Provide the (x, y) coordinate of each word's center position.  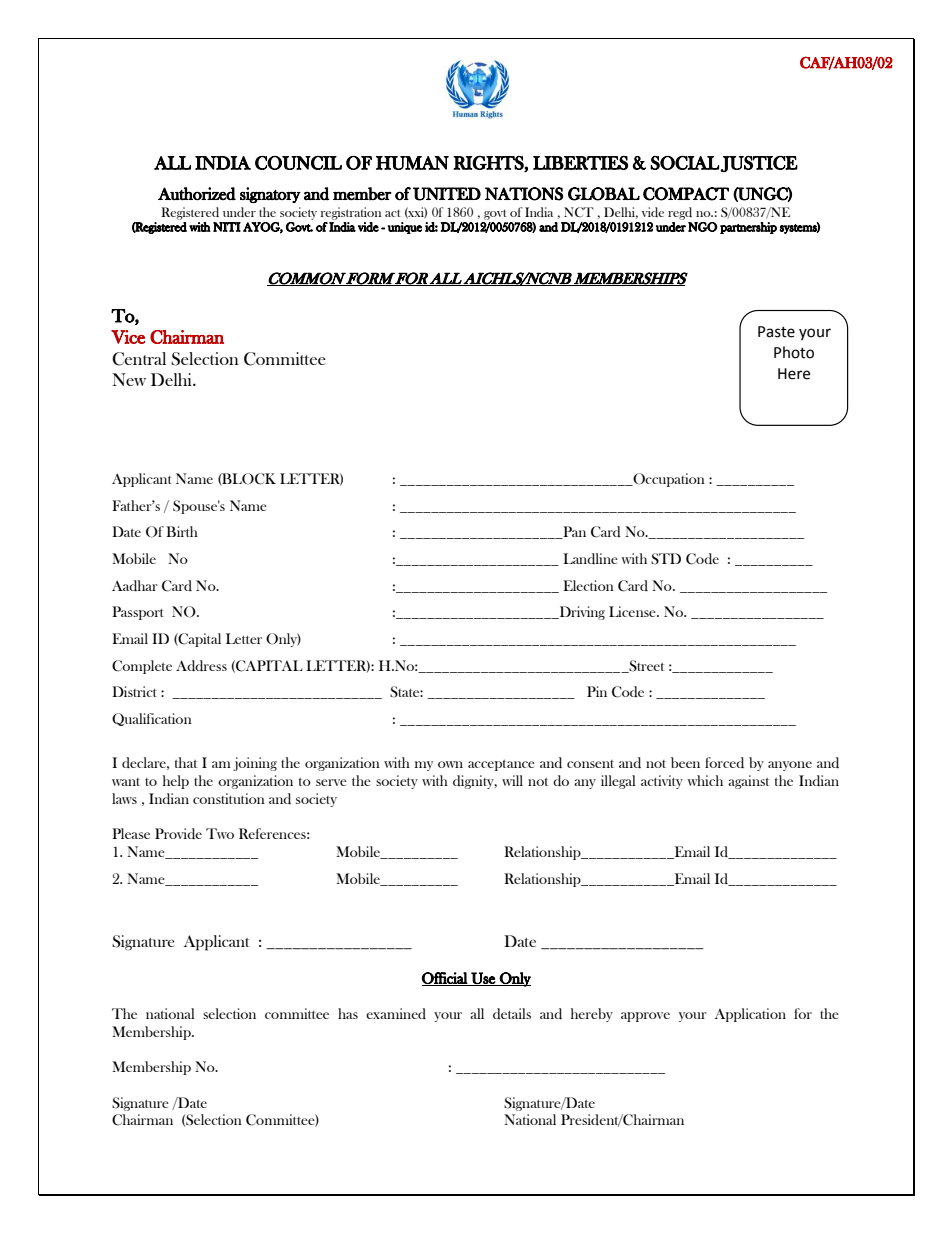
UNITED (447, 194)
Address (201, 665)
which (705, 780)
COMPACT (686, 194)
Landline (590, 558)
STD (666, 559)
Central (139, 359)
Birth (182, 531)
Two (220, 833)
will (512, 780)
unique (405, 228)
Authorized (197, 194)
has (348, 1013)
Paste (776, 332)
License (633, 611)
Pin (597, 691)
